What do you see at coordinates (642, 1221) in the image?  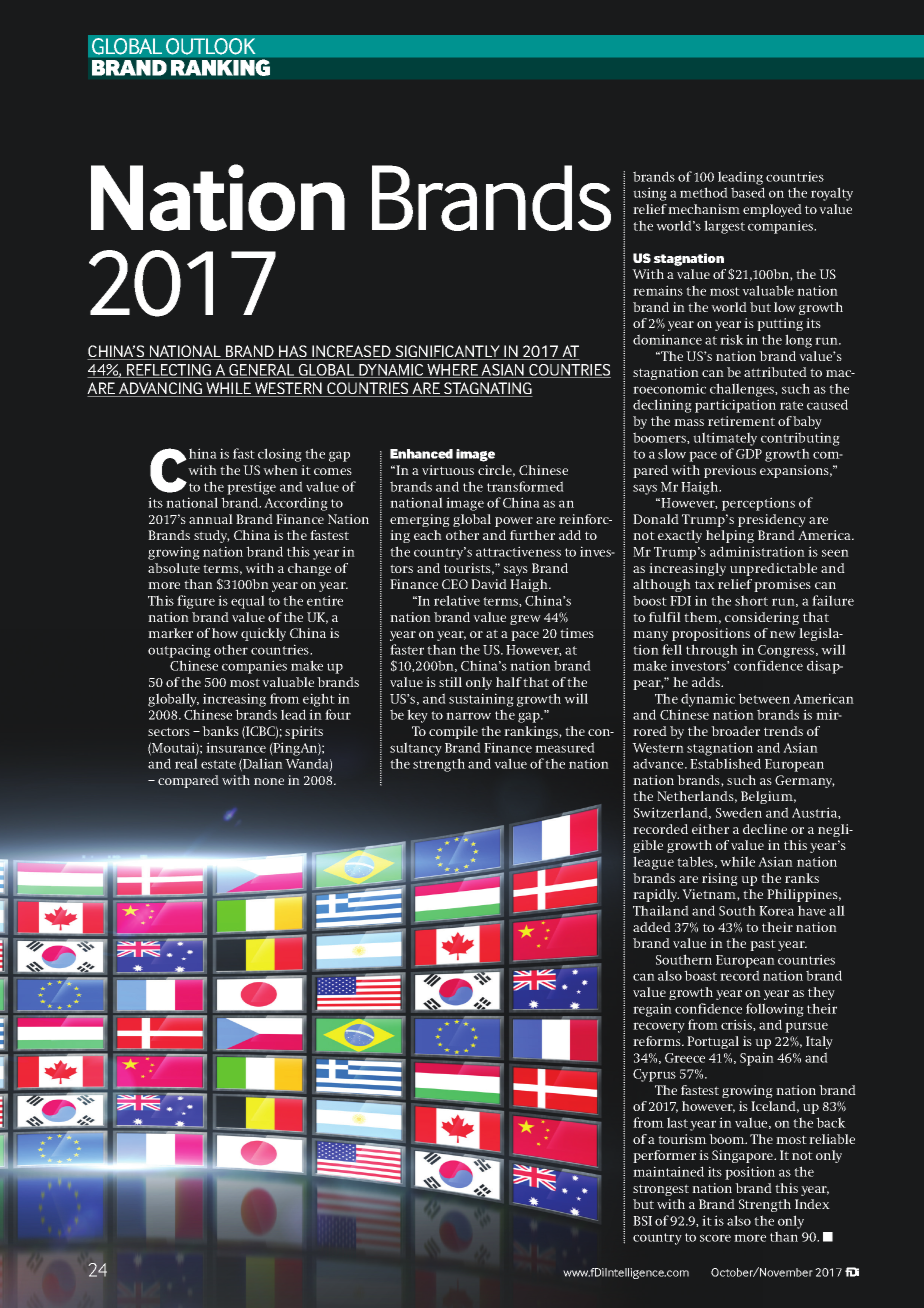 I see `BSI` at bounding box center [642, 1221].
